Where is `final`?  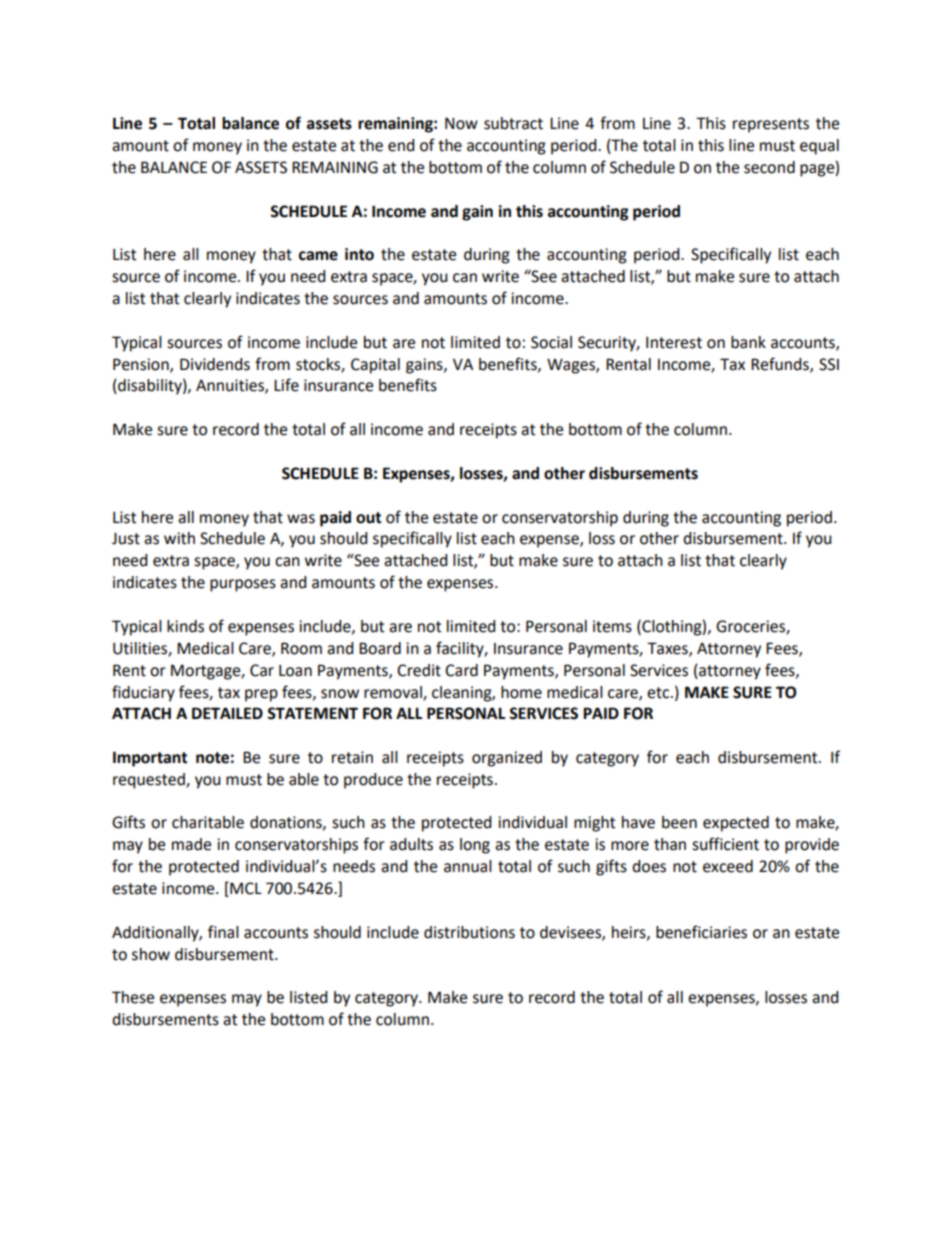
final is located at coordinates (223, 932).
